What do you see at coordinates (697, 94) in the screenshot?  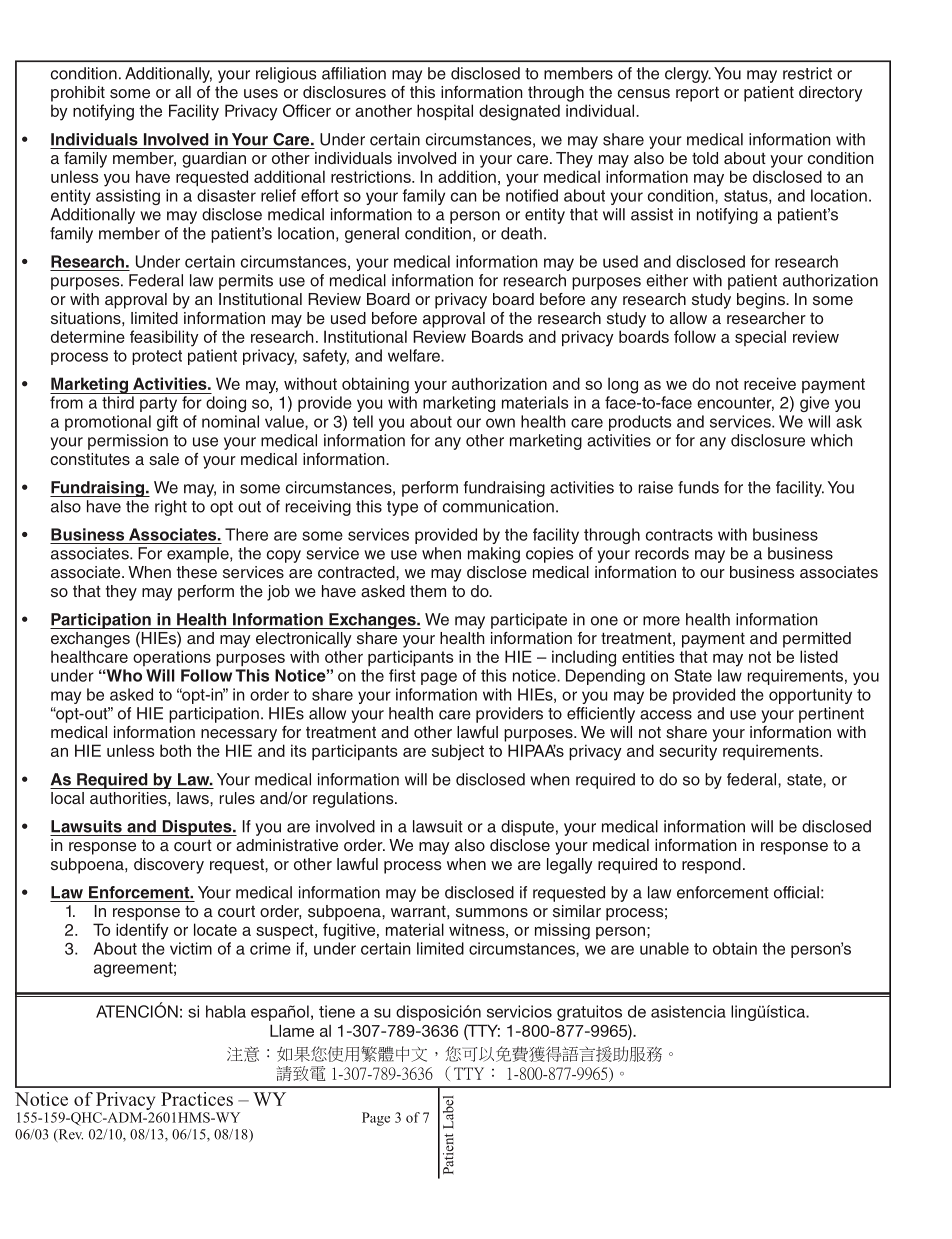 I see `report` at bounding box center [697, 94].
